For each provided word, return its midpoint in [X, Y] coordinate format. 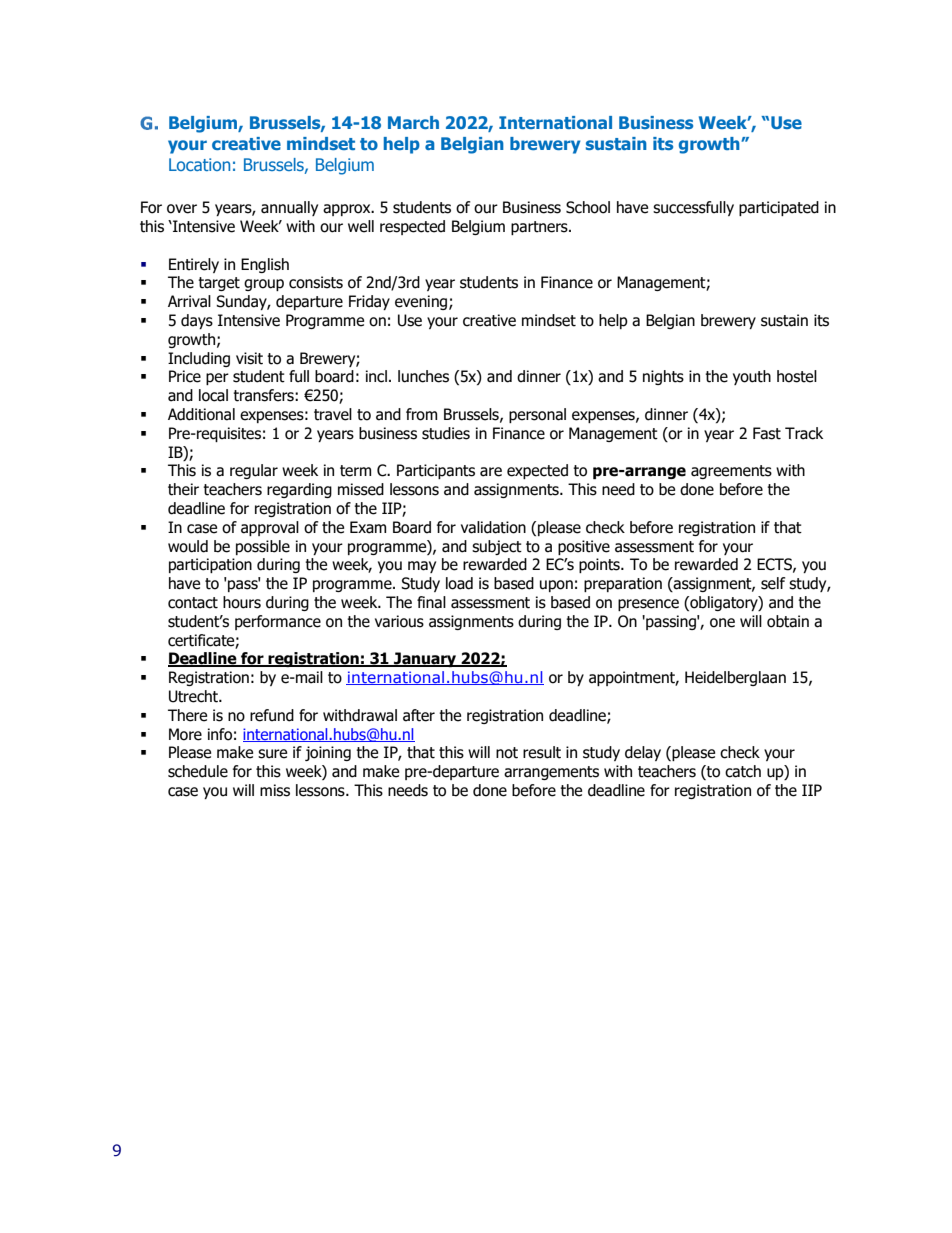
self [773, 583]
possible [263, 547]
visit [249, 358]
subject [497, 547]
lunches [423, 376]
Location [199, 164]
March [413, 122]
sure [272, 754]
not [507, 753]
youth [752, 377]
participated [779, 208]
